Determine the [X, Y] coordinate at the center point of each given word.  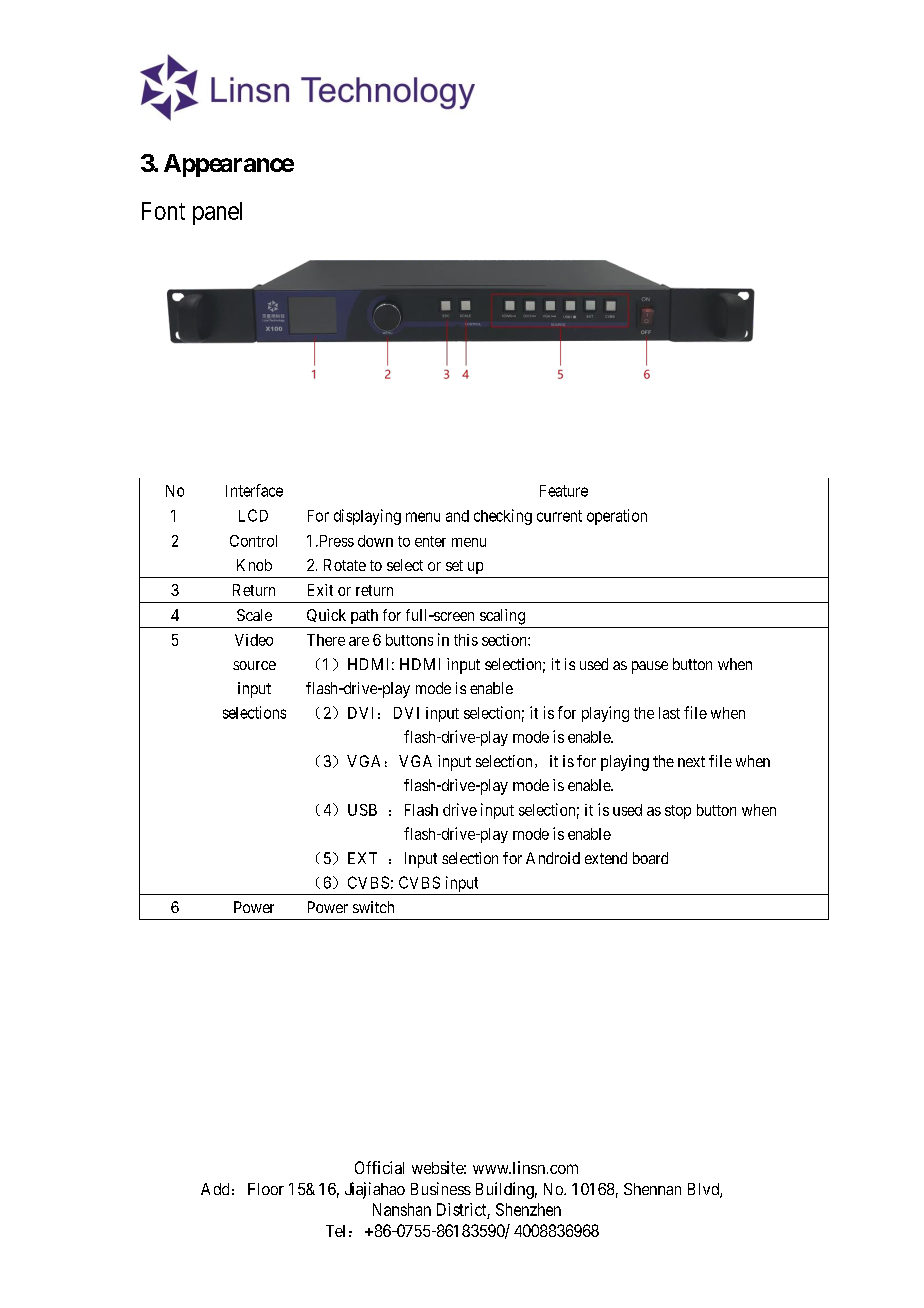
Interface [254, 490]
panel [217, 213]
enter [430, 541]
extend [606, 858]
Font [163, 211]
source [254, 665]
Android [553, 858]
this [466, 640]
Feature [564, 491]
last [669, 713]
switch [373, 907]
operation [617, 517]
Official [379, 1167]
